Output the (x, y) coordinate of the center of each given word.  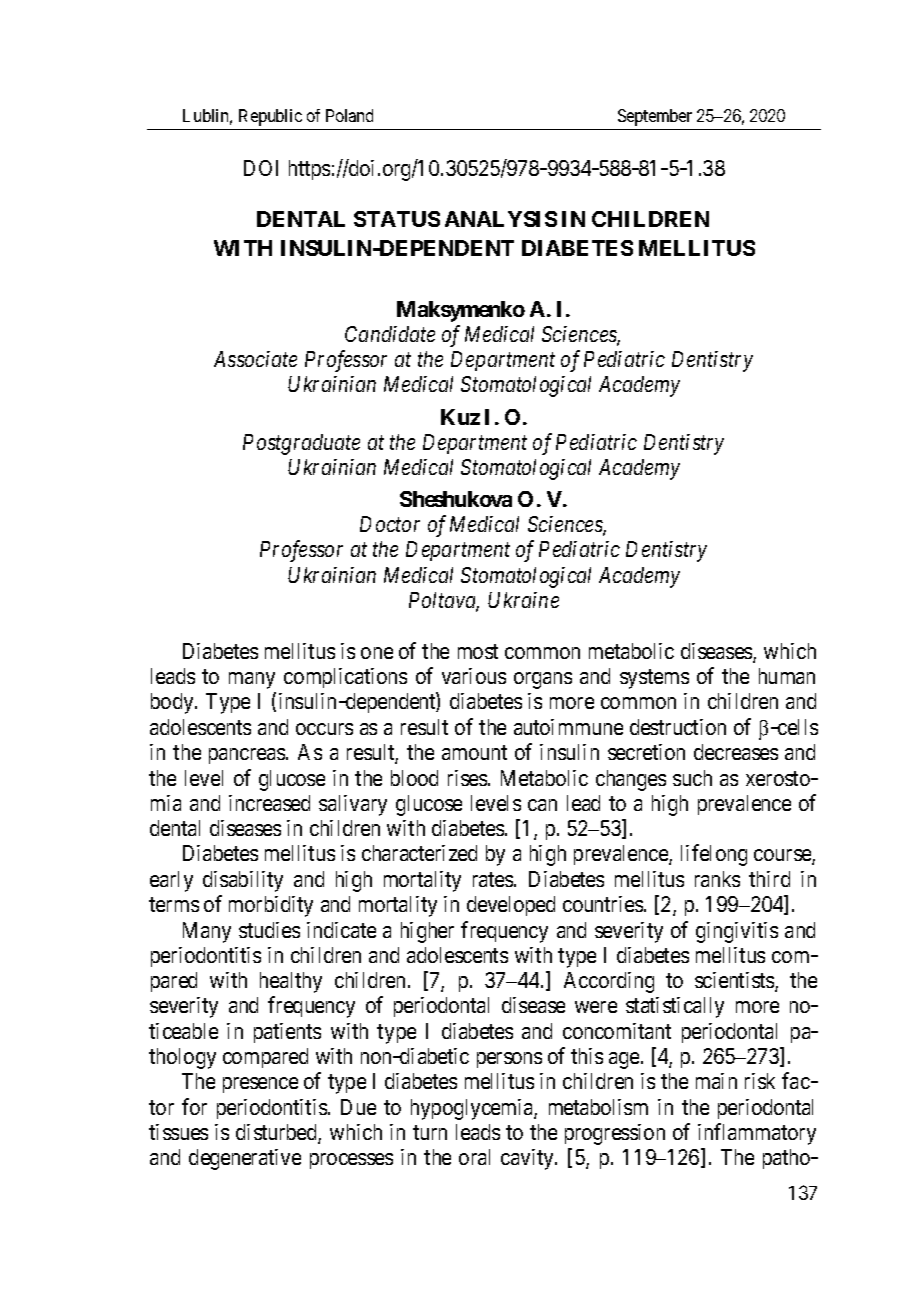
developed (511, 906)
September (655, 117)
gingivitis (737, 932)
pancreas (247, 756)
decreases (736, 752)
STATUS (397, 219)
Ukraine (523, 600)
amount (474, 753)
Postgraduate (301, 444)
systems (654, 679)
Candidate (390, 334)
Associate (255, 359)
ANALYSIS (501, 219)
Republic (270, 117)
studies (269, 930)
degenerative (245, 1159)
